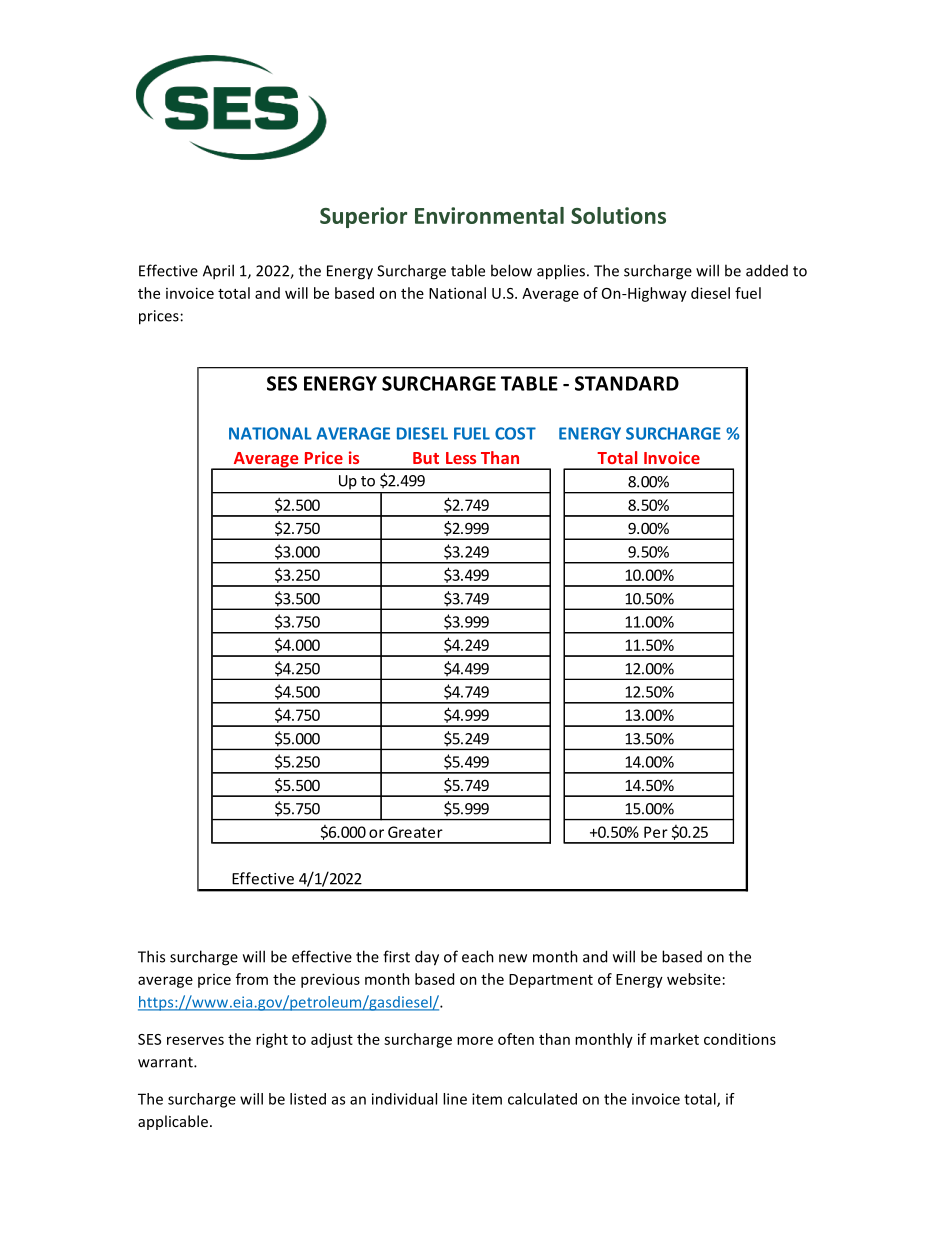 The image size is (952, 1233). Describe the element at coordinates (461, 458) in the image. I see `Less` at that location.
